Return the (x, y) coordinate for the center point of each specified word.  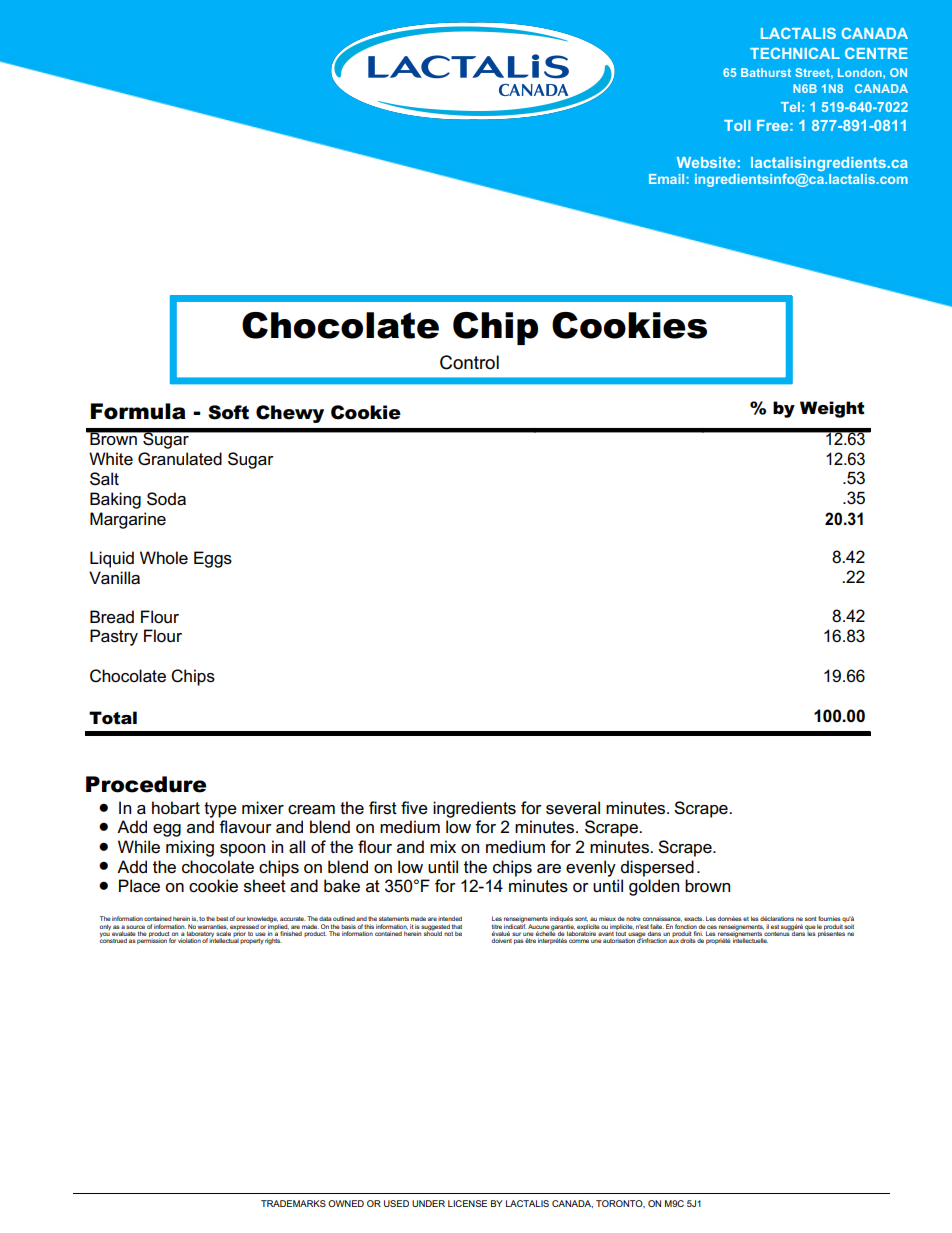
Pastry (114, 637)
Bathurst (766, 72)
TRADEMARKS (293, 1203)
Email (666, 179)
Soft (228, 412)
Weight (832, 409)
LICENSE (467, 1203)
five (414, 808)
